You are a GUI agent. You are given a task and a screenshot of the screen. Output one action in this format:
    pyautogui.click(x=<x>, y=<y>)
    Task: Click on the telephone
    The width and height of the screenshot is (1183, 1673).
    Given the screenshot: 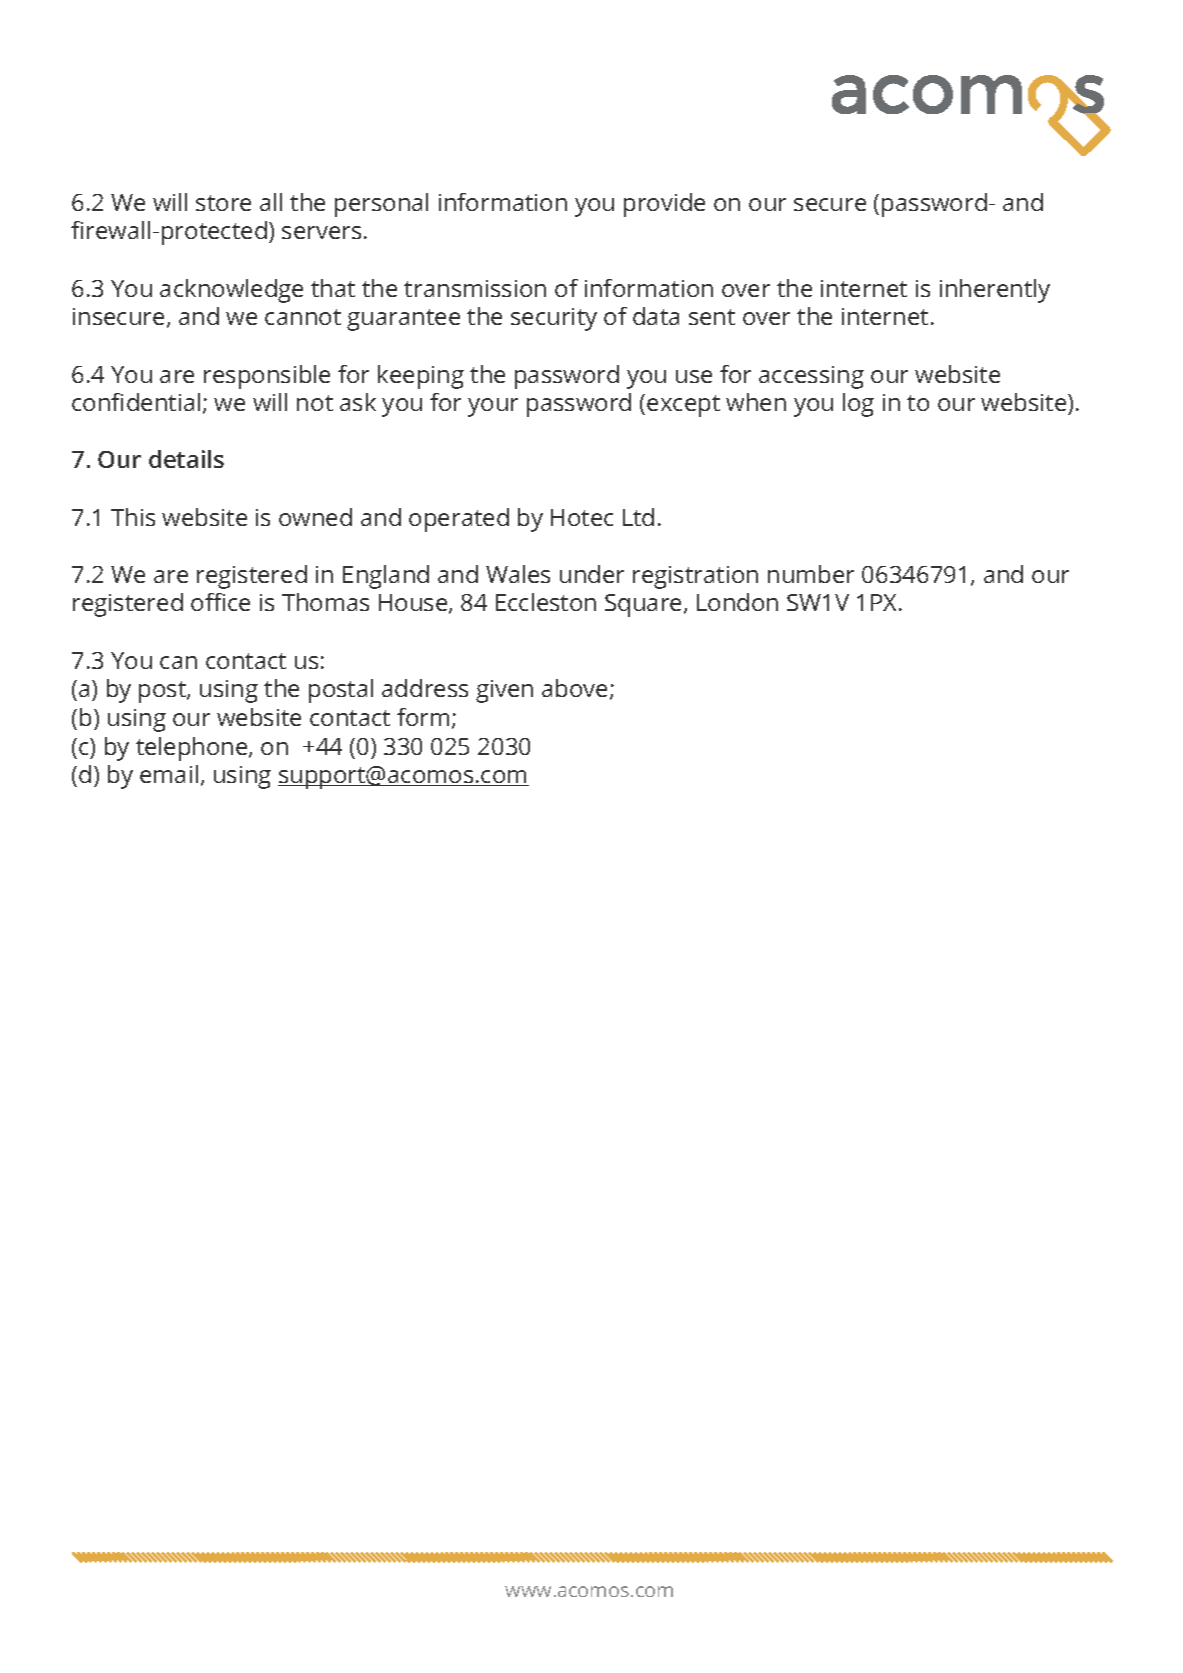 What is the action you would take?
    pyautogui.click(x=193, y=749)
